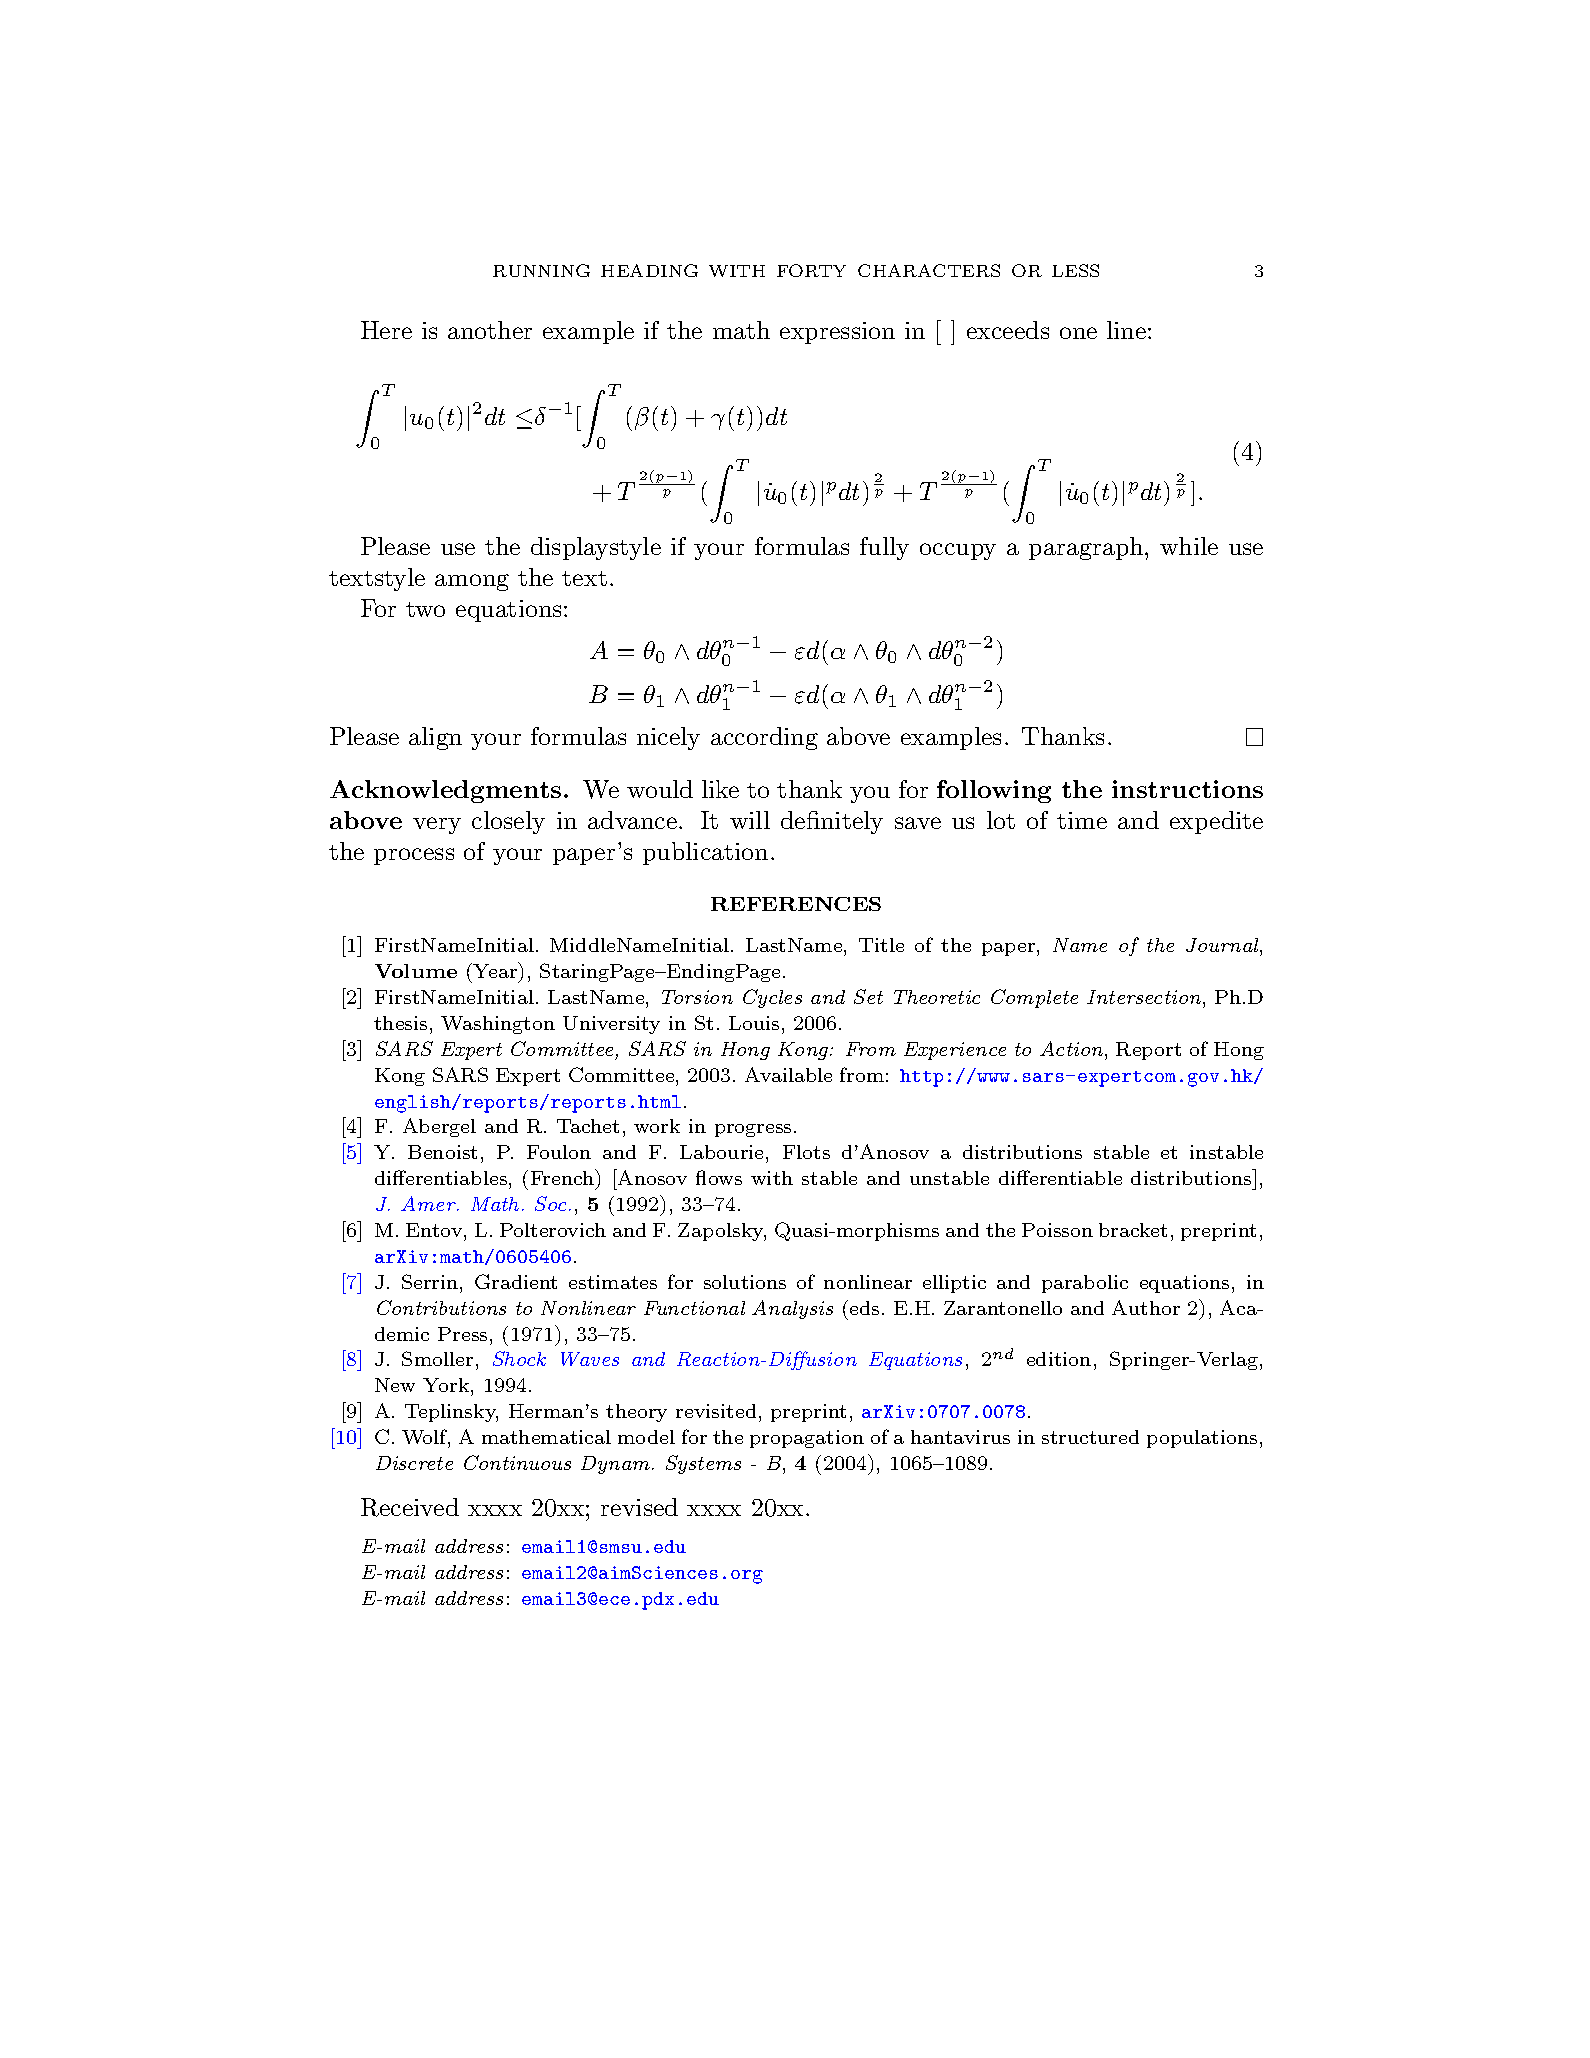  Describe the element at coordinates (517, 1462) in the screenshot. I see `Continuous` at that location.
